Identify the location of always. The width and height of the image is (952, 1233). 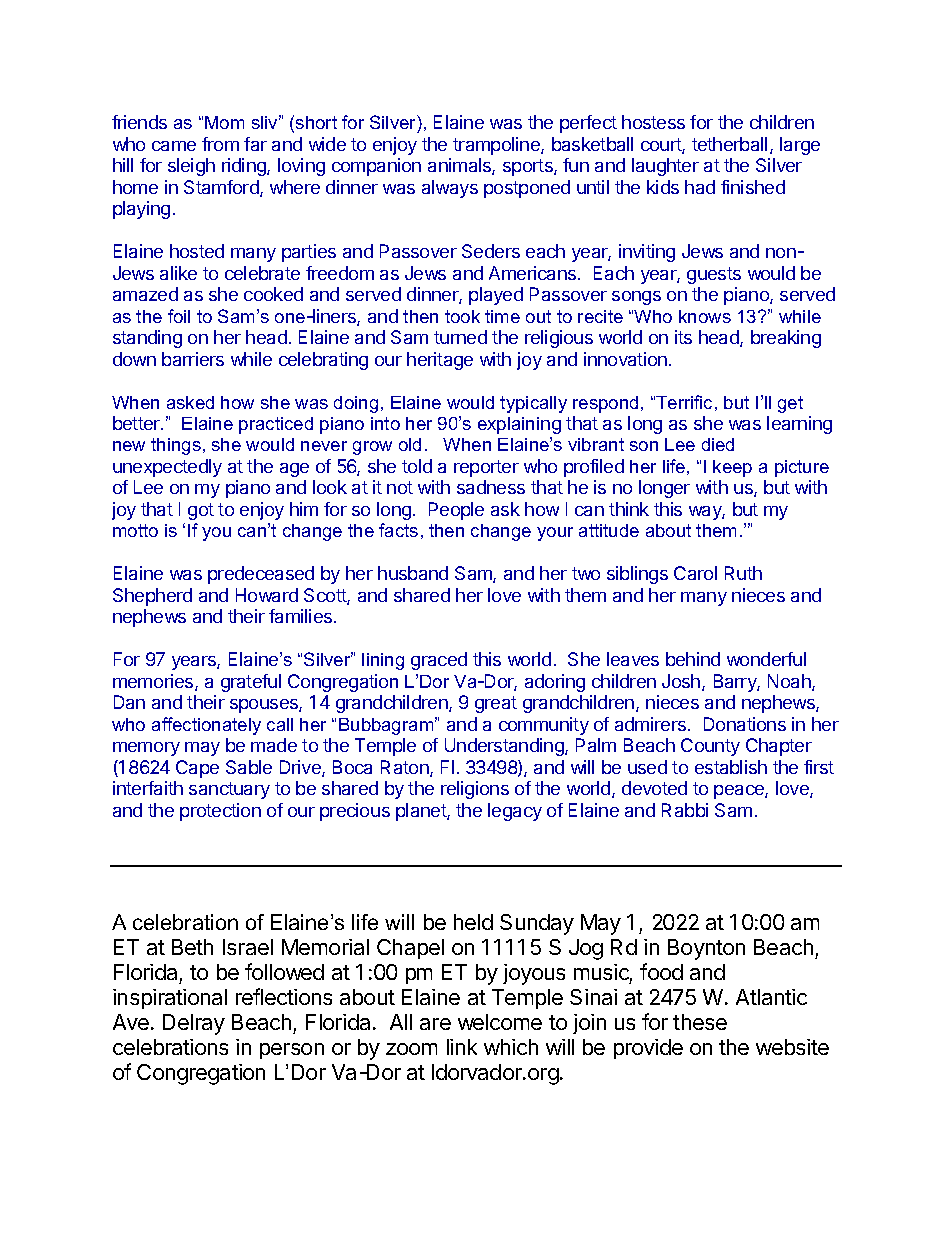
(450, 189).
